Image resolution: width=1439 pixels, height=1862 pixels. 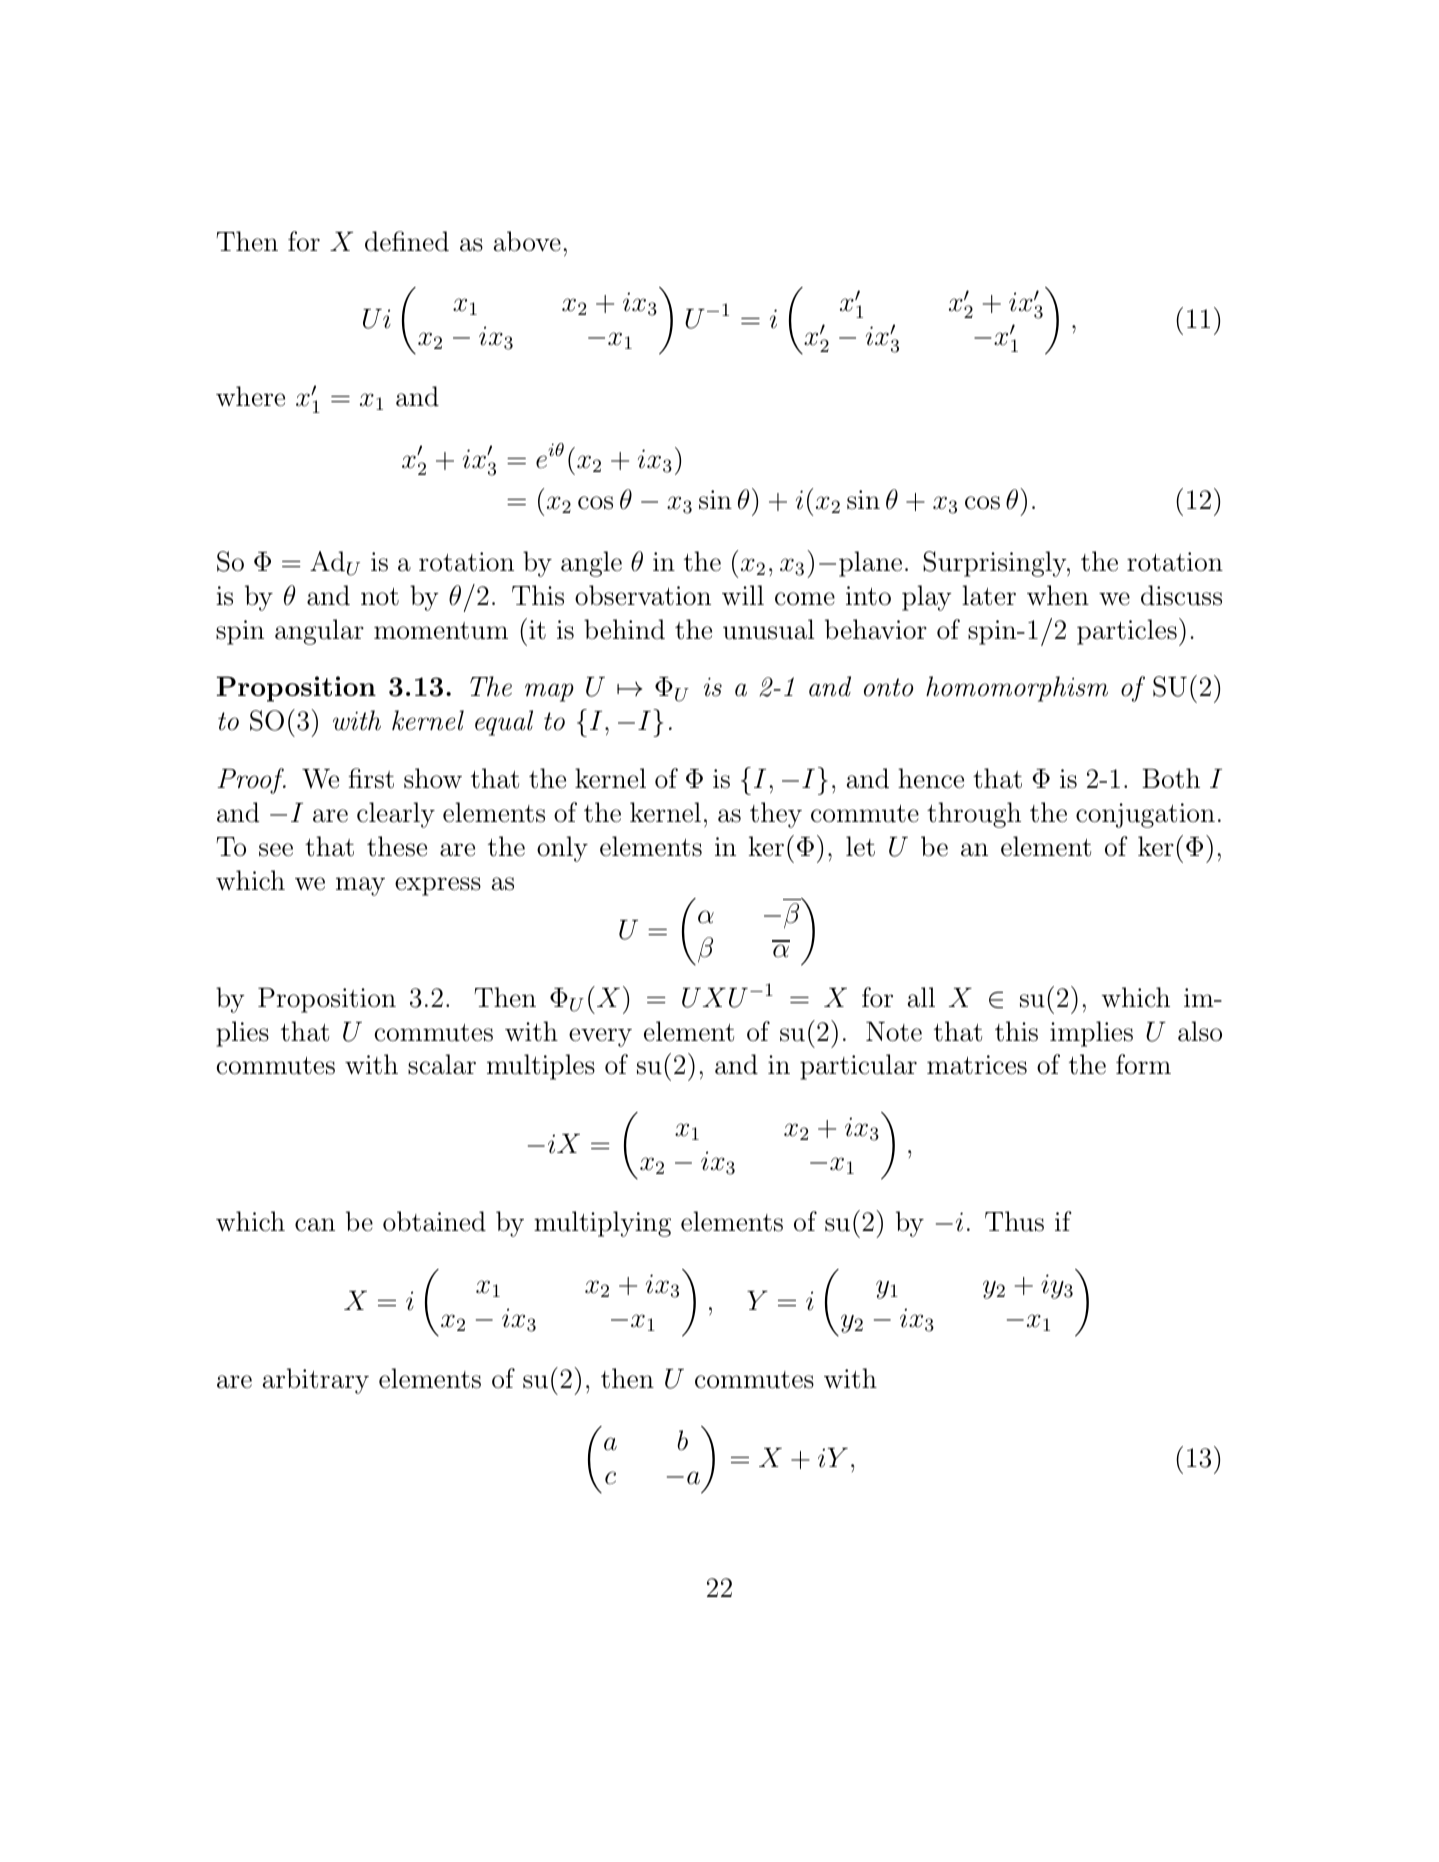 I want to click on when, so click(x=1058, y=595).
